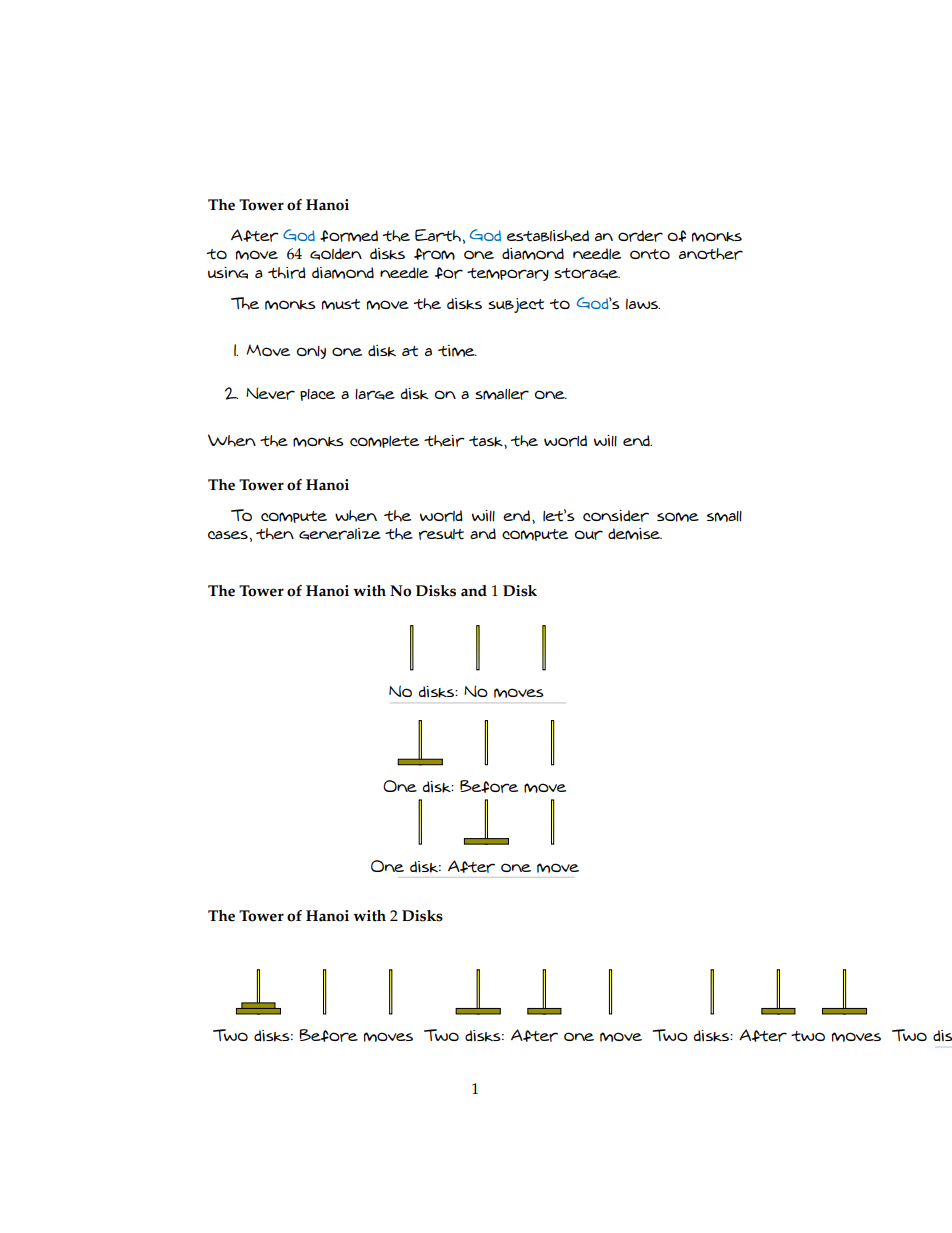 This document has width=952, height=1233. What do you see at coordinates (438, 235) in the document?
I see `Earth` at bounding box center [438, 235].
